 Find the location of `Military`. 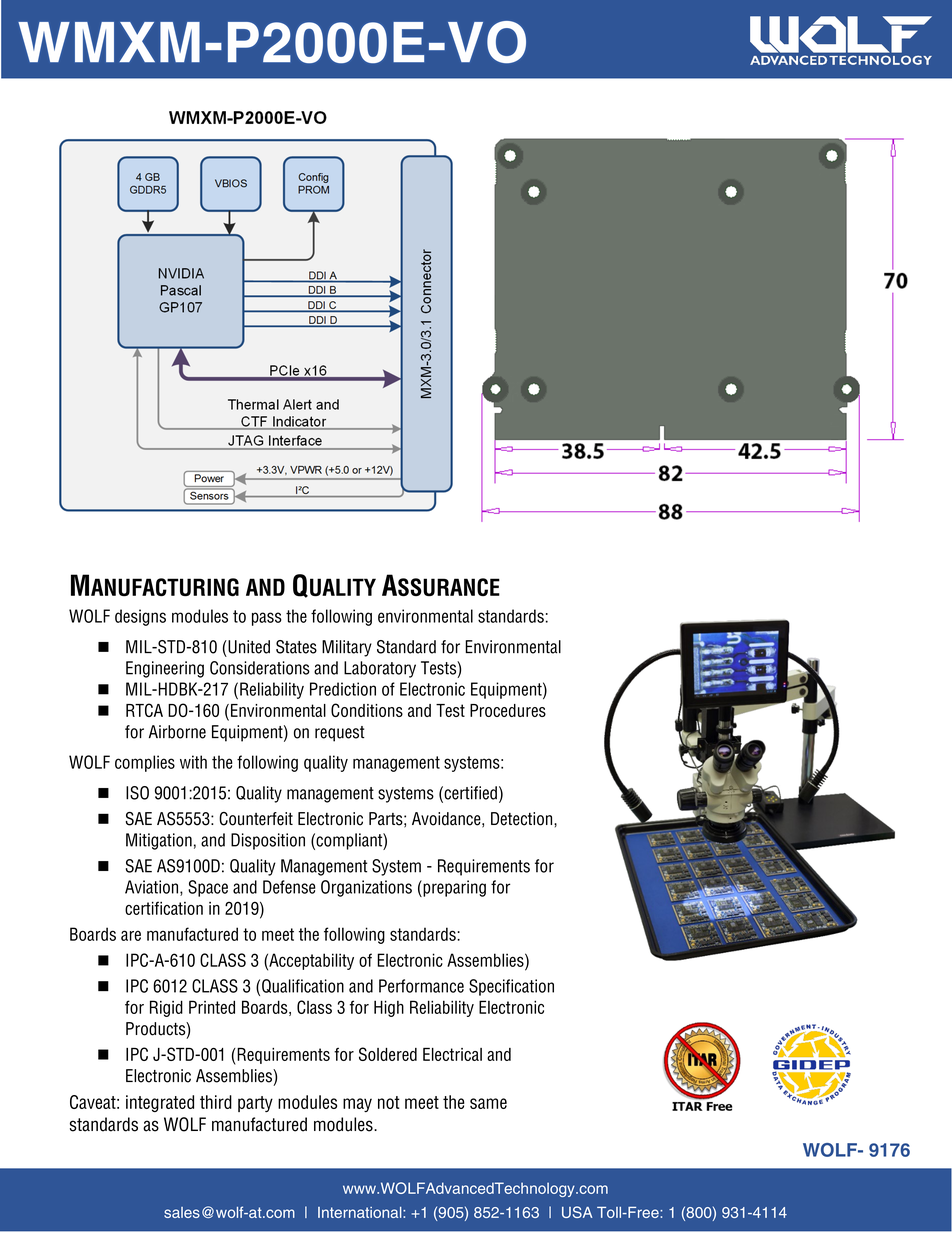

Military is located at coordinates (347, 648).
